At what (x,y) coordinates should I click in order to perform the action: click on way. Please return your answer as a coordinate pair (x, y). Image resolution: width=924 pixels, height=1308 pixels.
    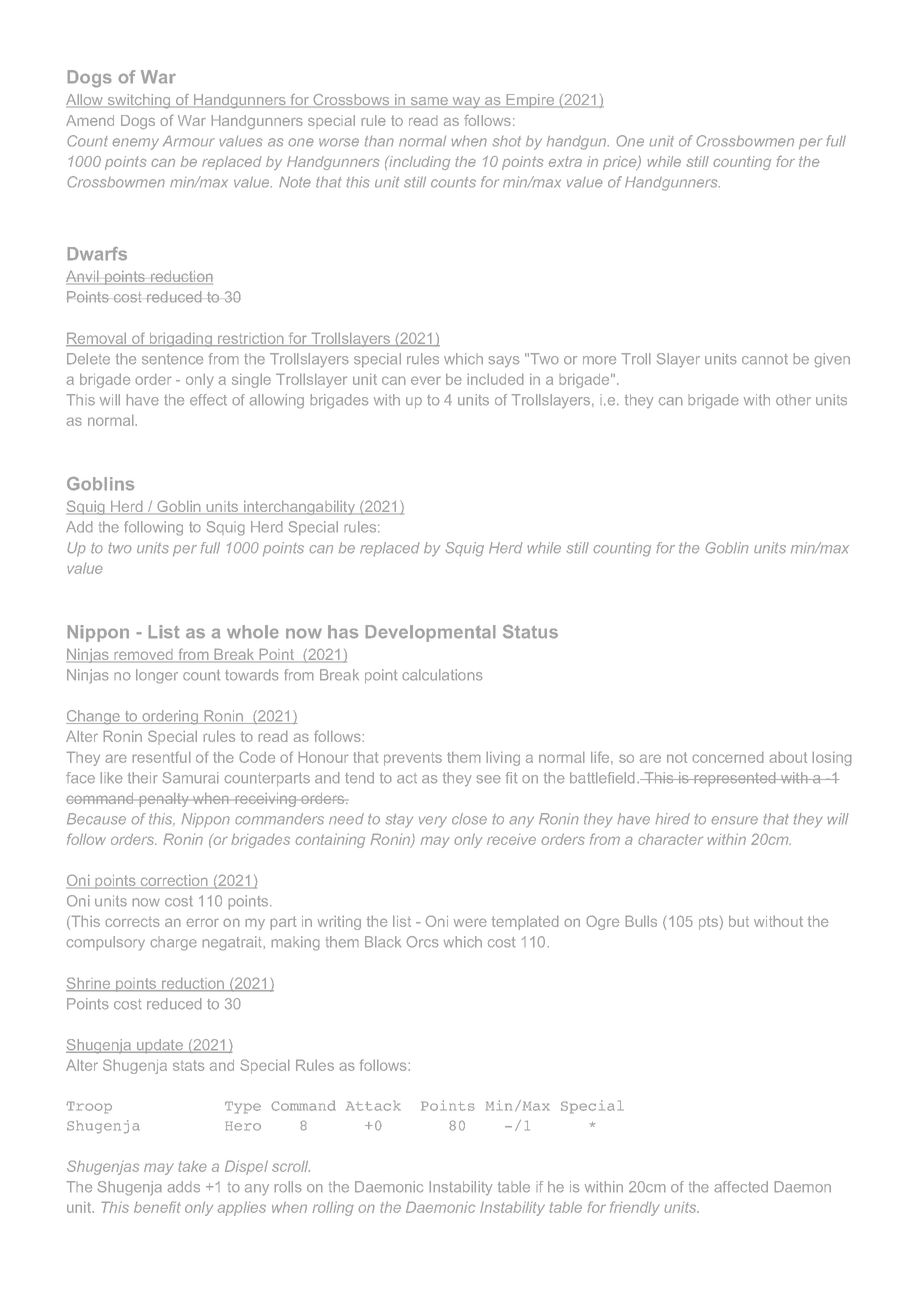
    Looking at the image, I should click on (466, 103).
